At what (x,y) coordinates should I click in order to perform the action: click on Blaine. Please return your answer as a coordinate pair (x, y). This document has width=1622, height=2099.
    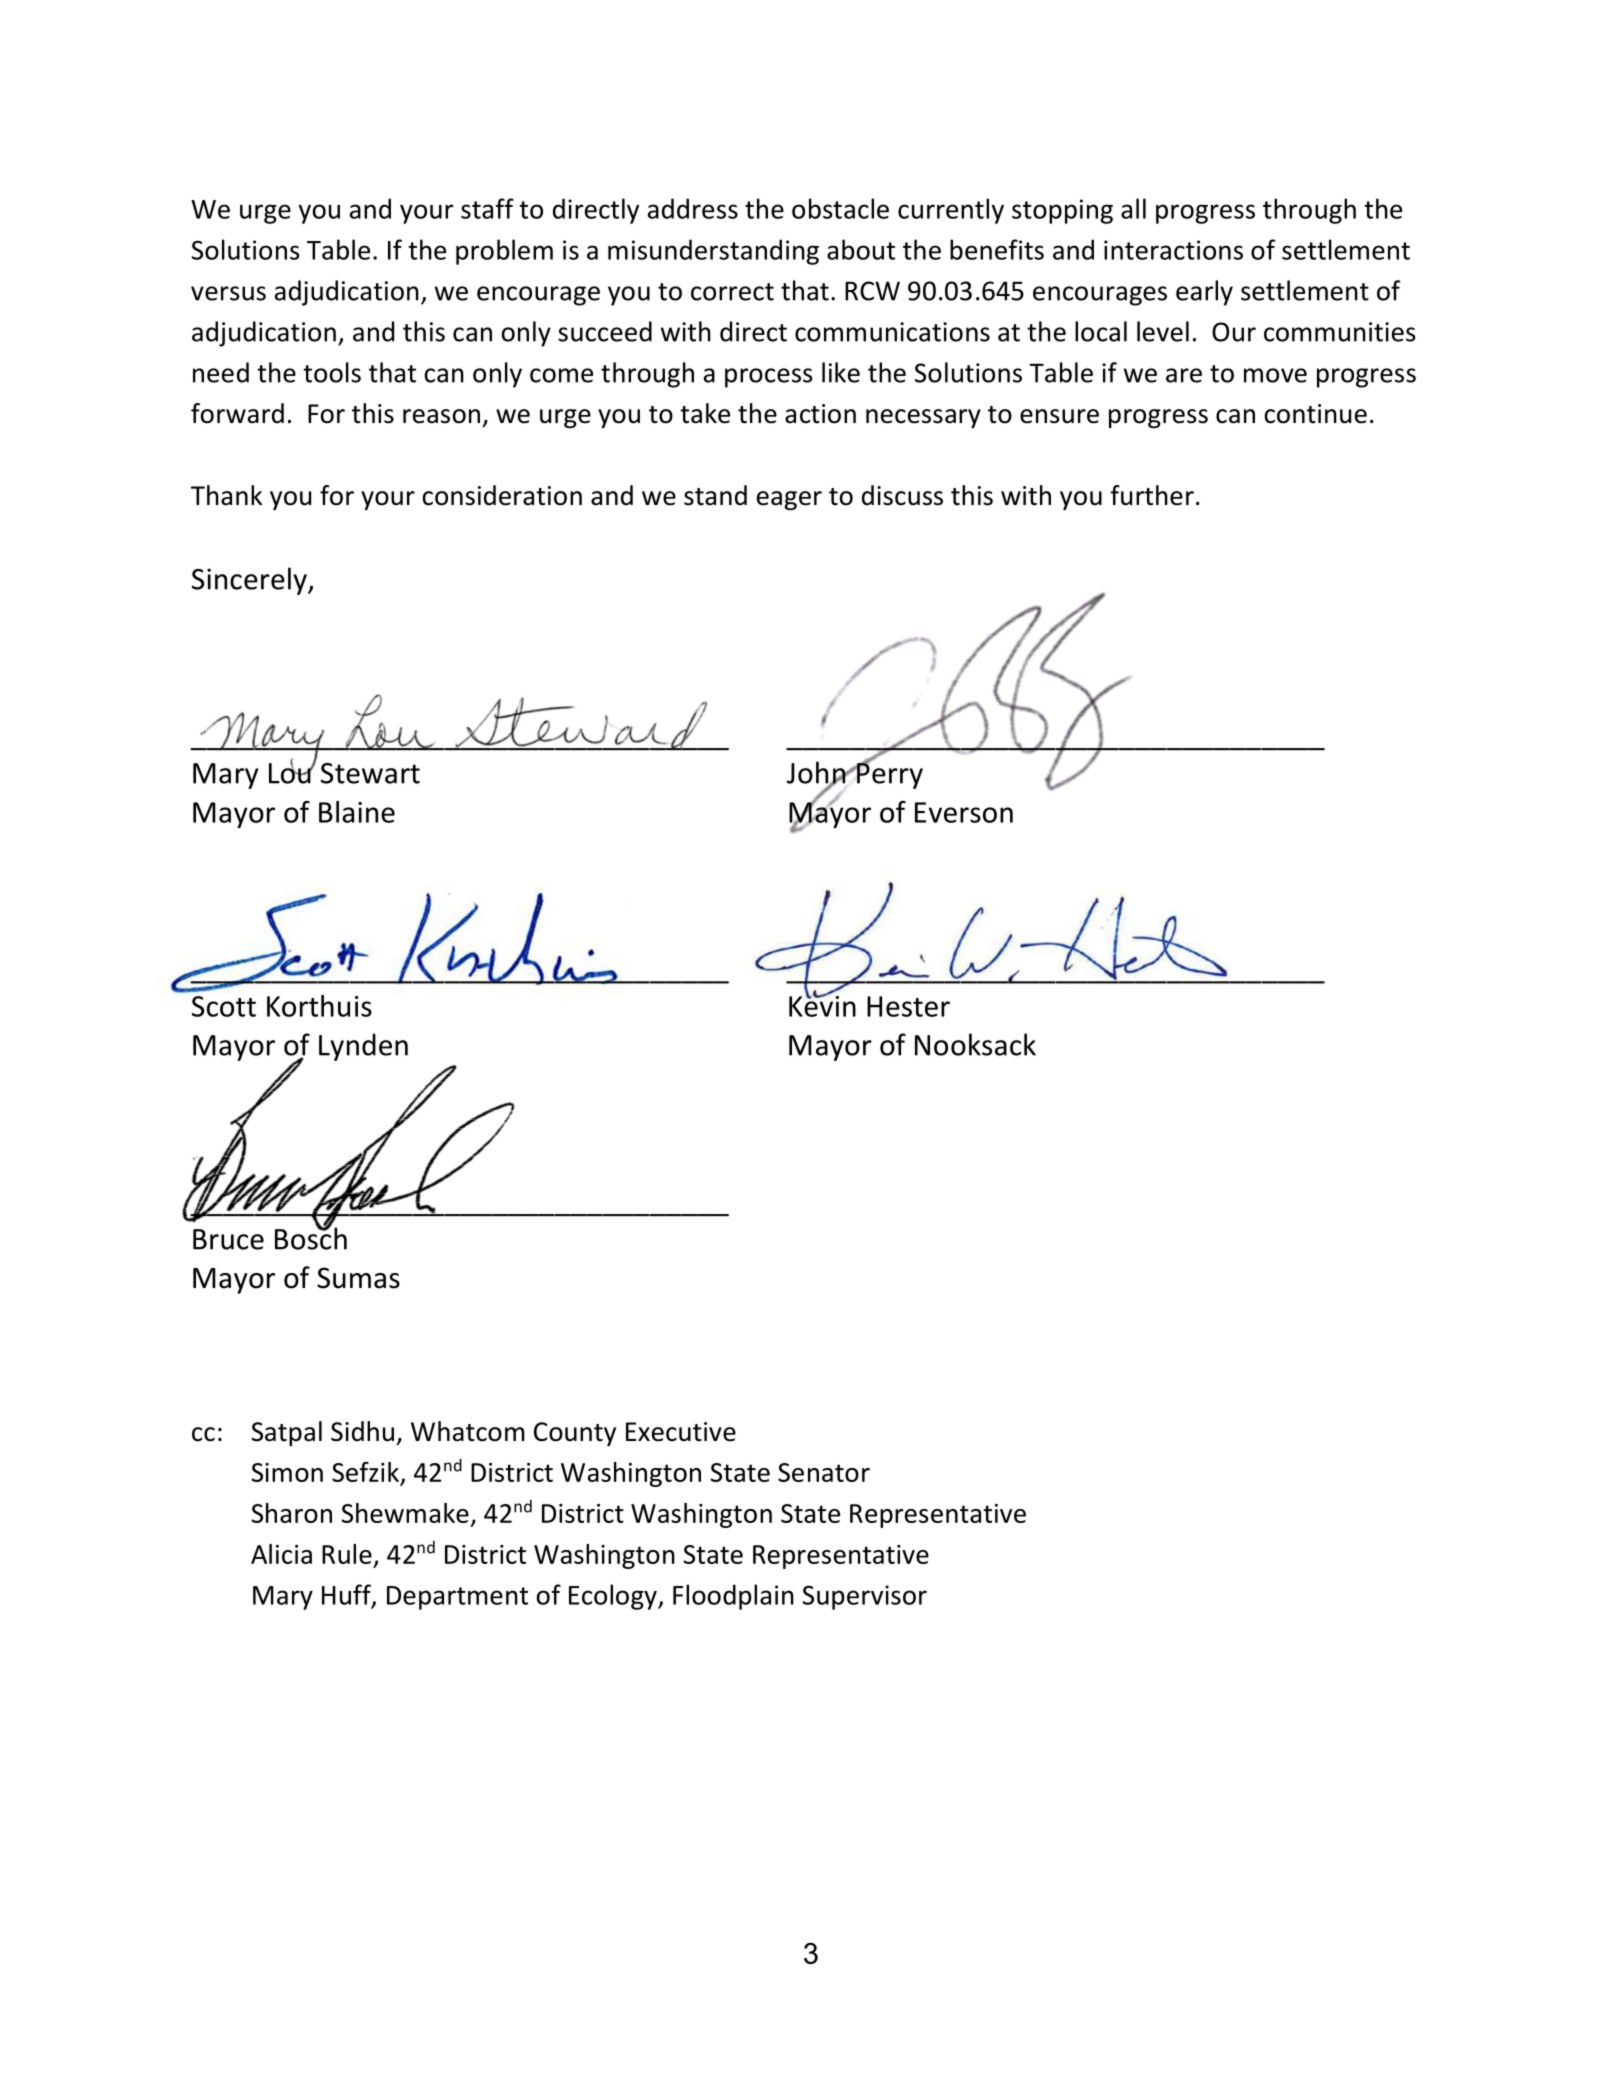
    Looking at the image, I should click on (357, 812).
